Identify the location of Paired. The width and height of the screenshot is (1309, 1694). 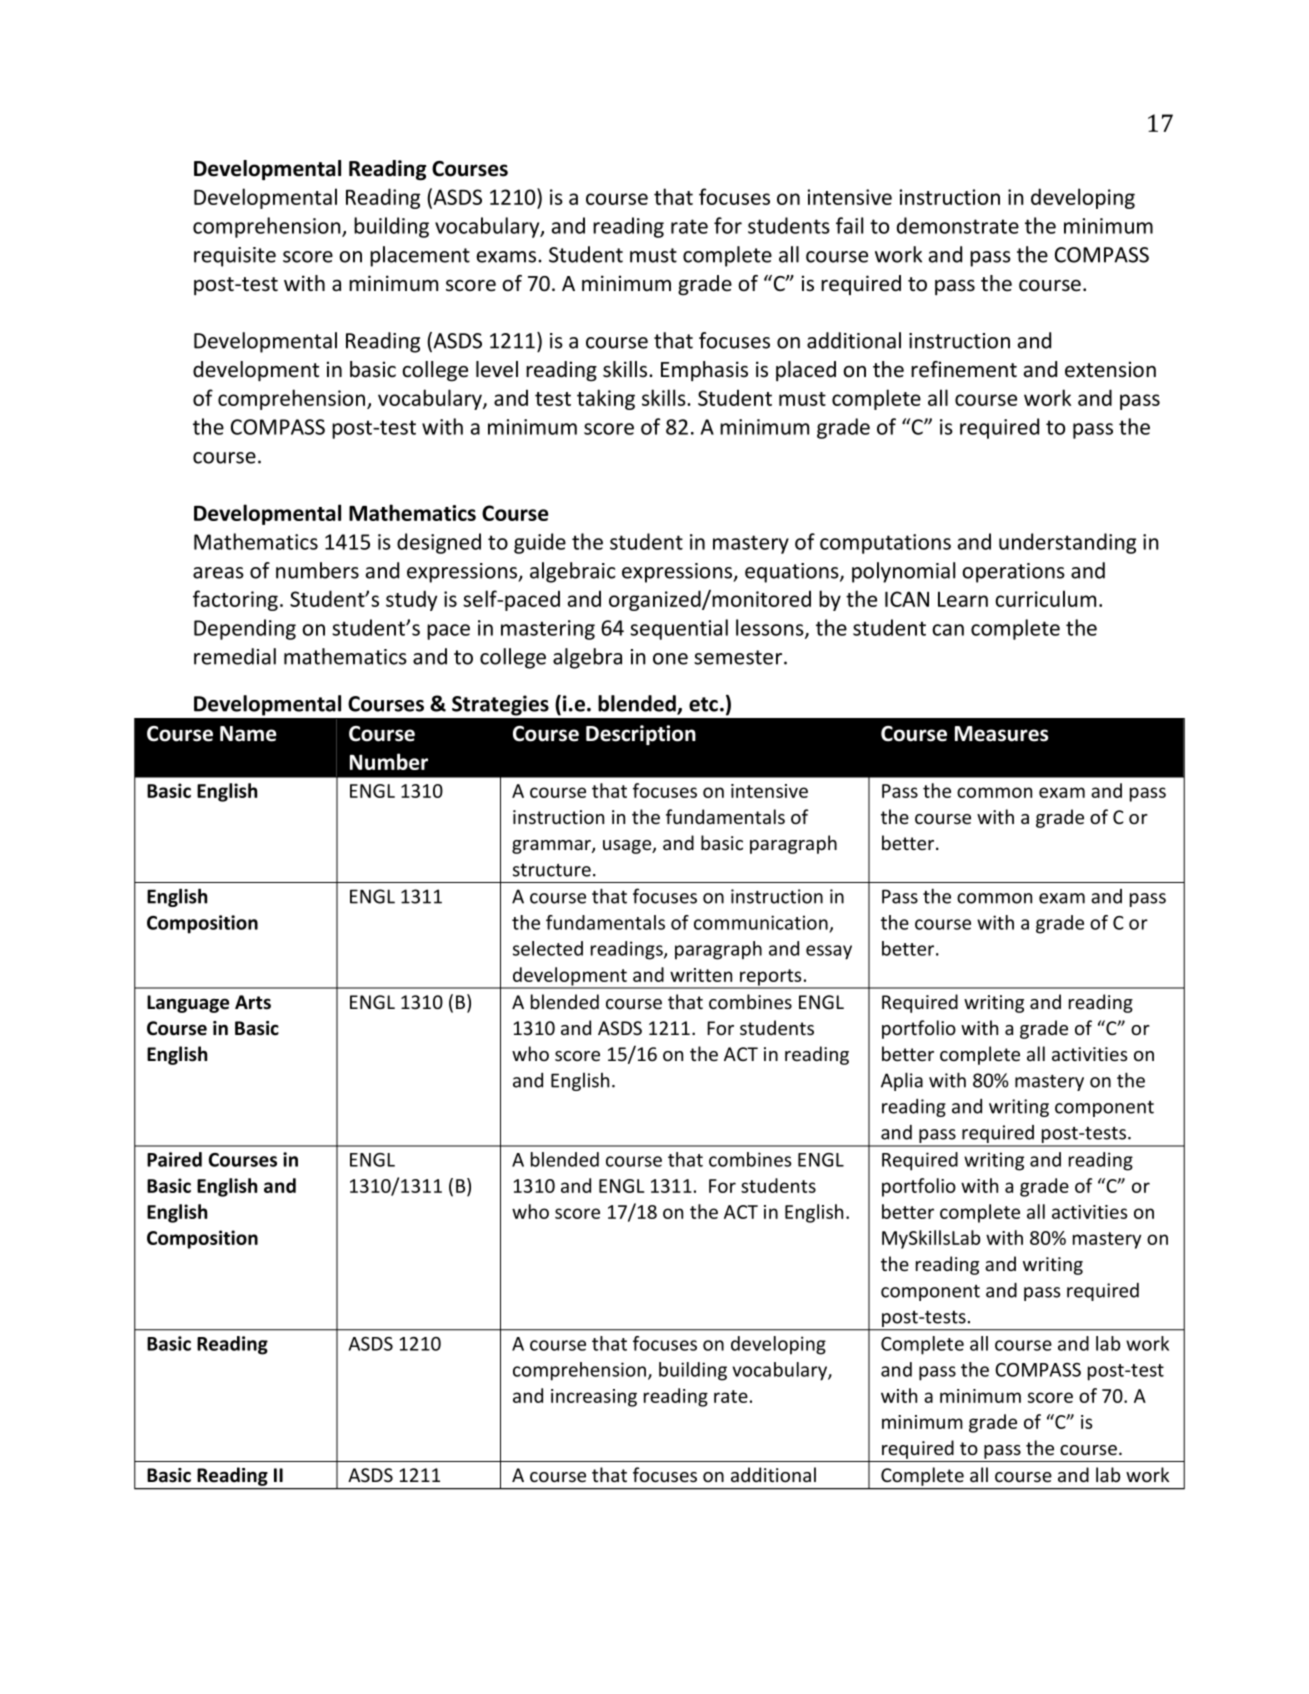
(174, 1159).
